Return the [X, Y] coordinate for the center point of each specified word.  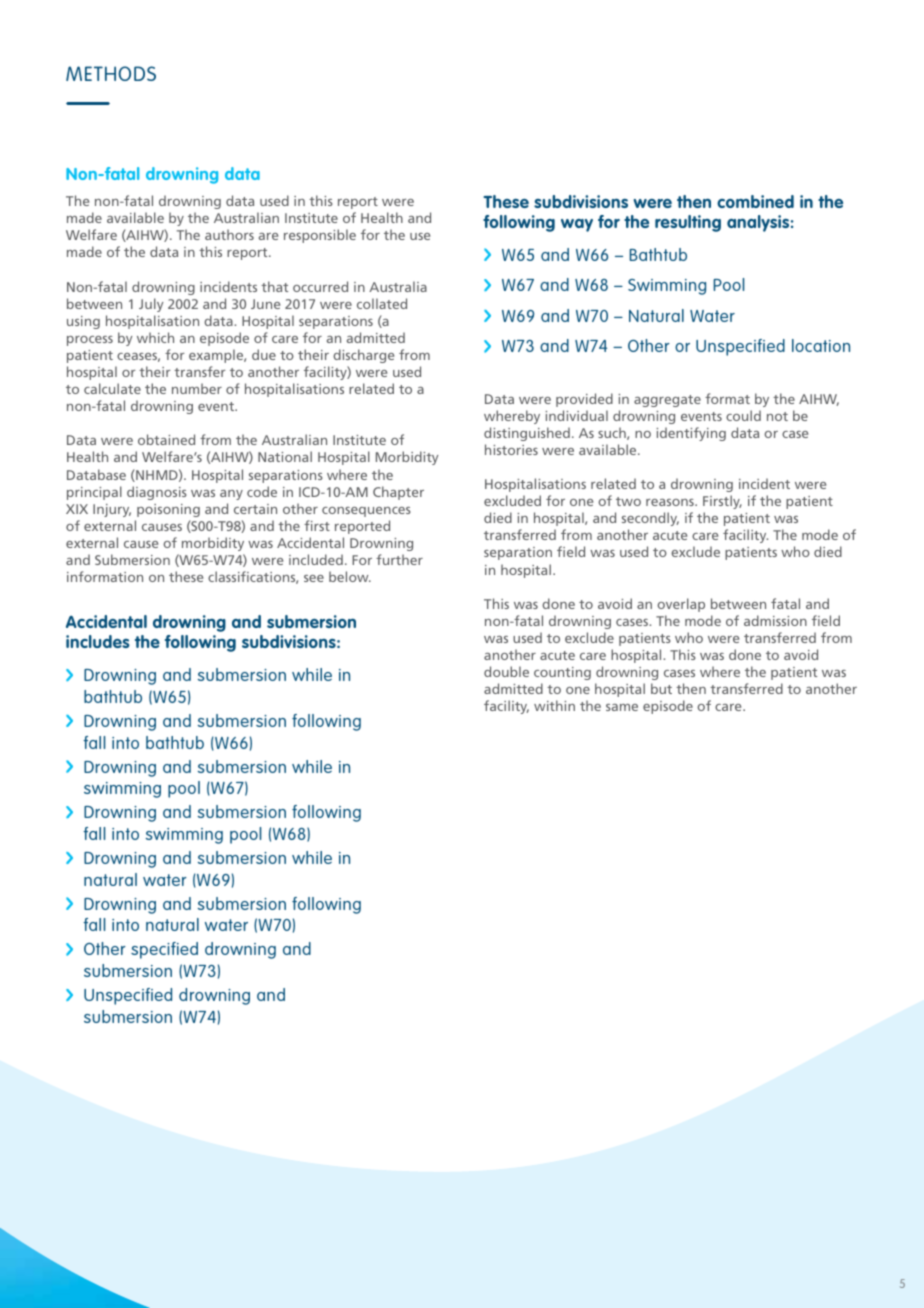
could [743, 415]
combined [755, 201]
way [577, 225]
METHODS [111, 73]
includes [98, 641]
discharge [363, 356]
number [197, 388]
